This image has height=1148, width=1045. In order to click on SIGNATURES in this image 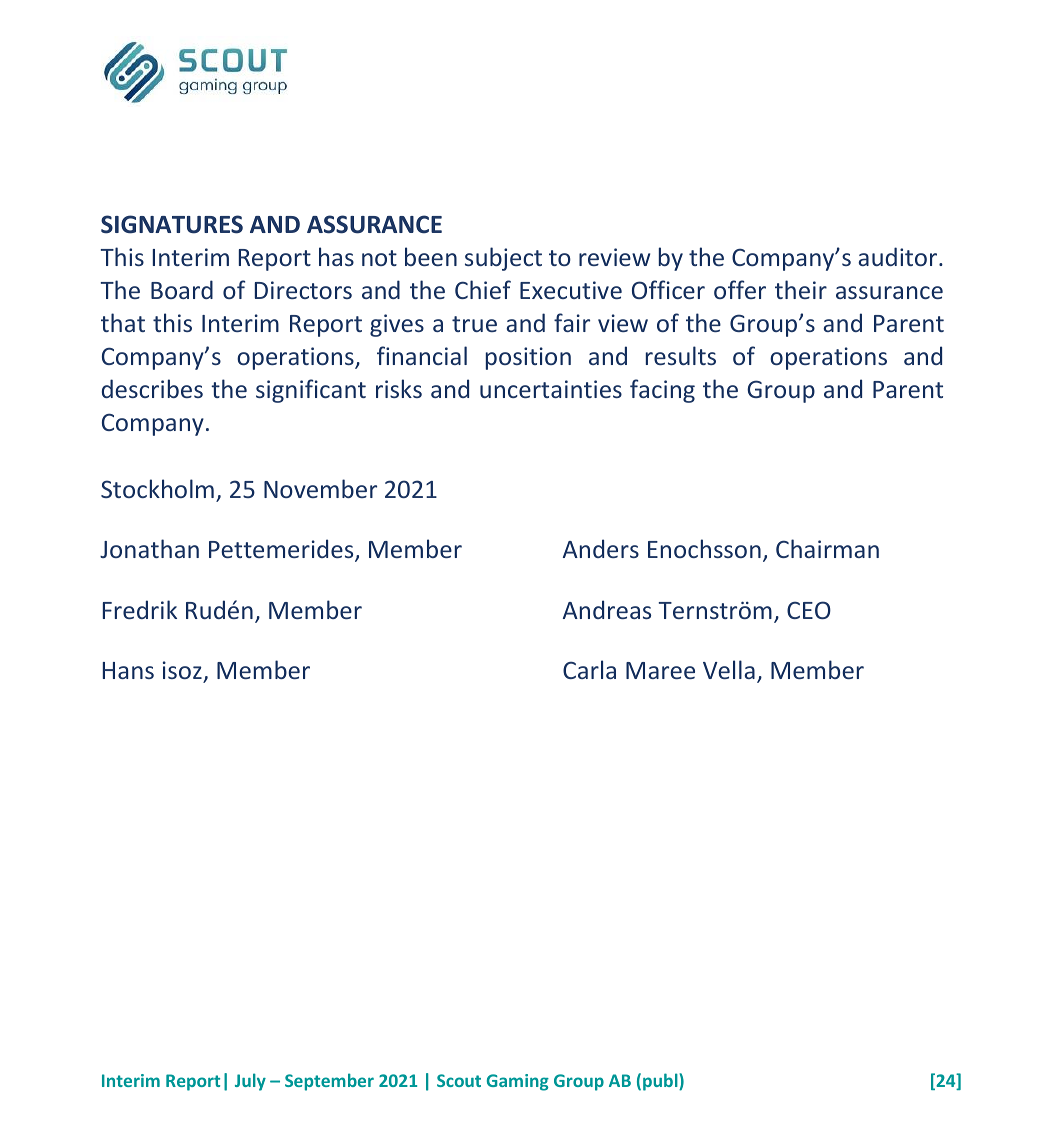, I will do `click(172, 224)`.
